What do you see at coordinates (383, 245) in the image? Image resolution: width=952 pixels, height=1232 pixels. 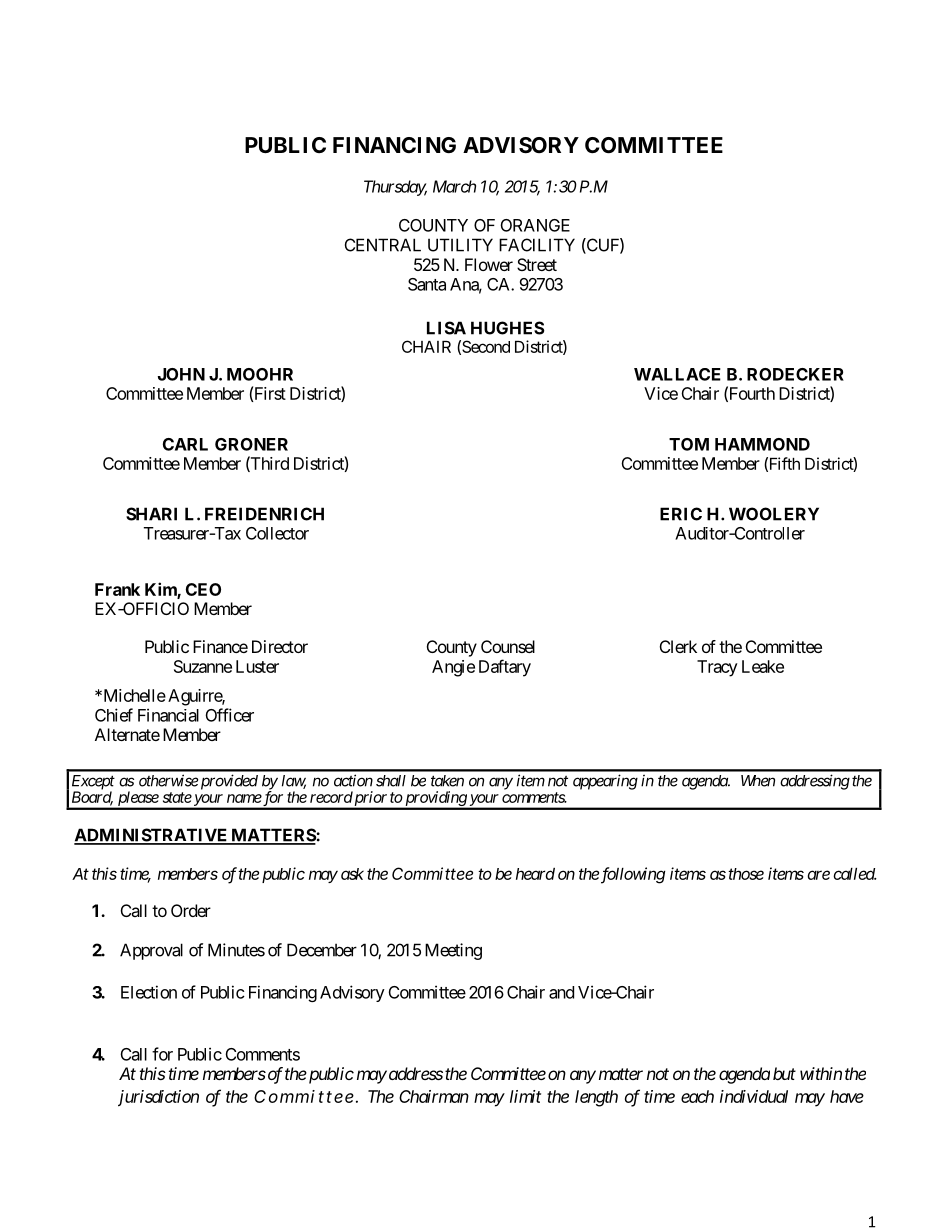 I see `CENTRAL` at bounding box center [383, 245].
